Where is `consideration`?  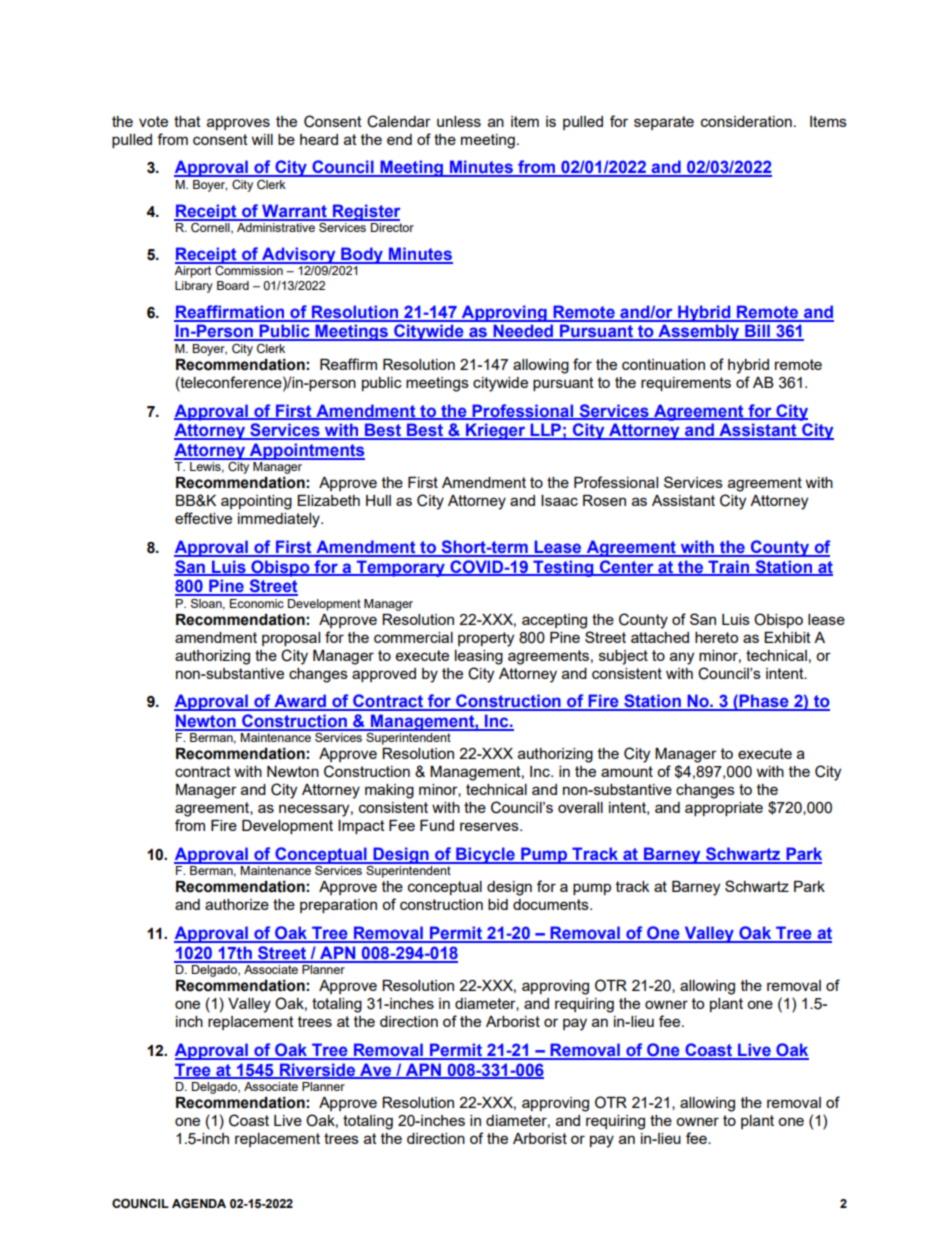
consideration is located at coordinates (746, 121).
